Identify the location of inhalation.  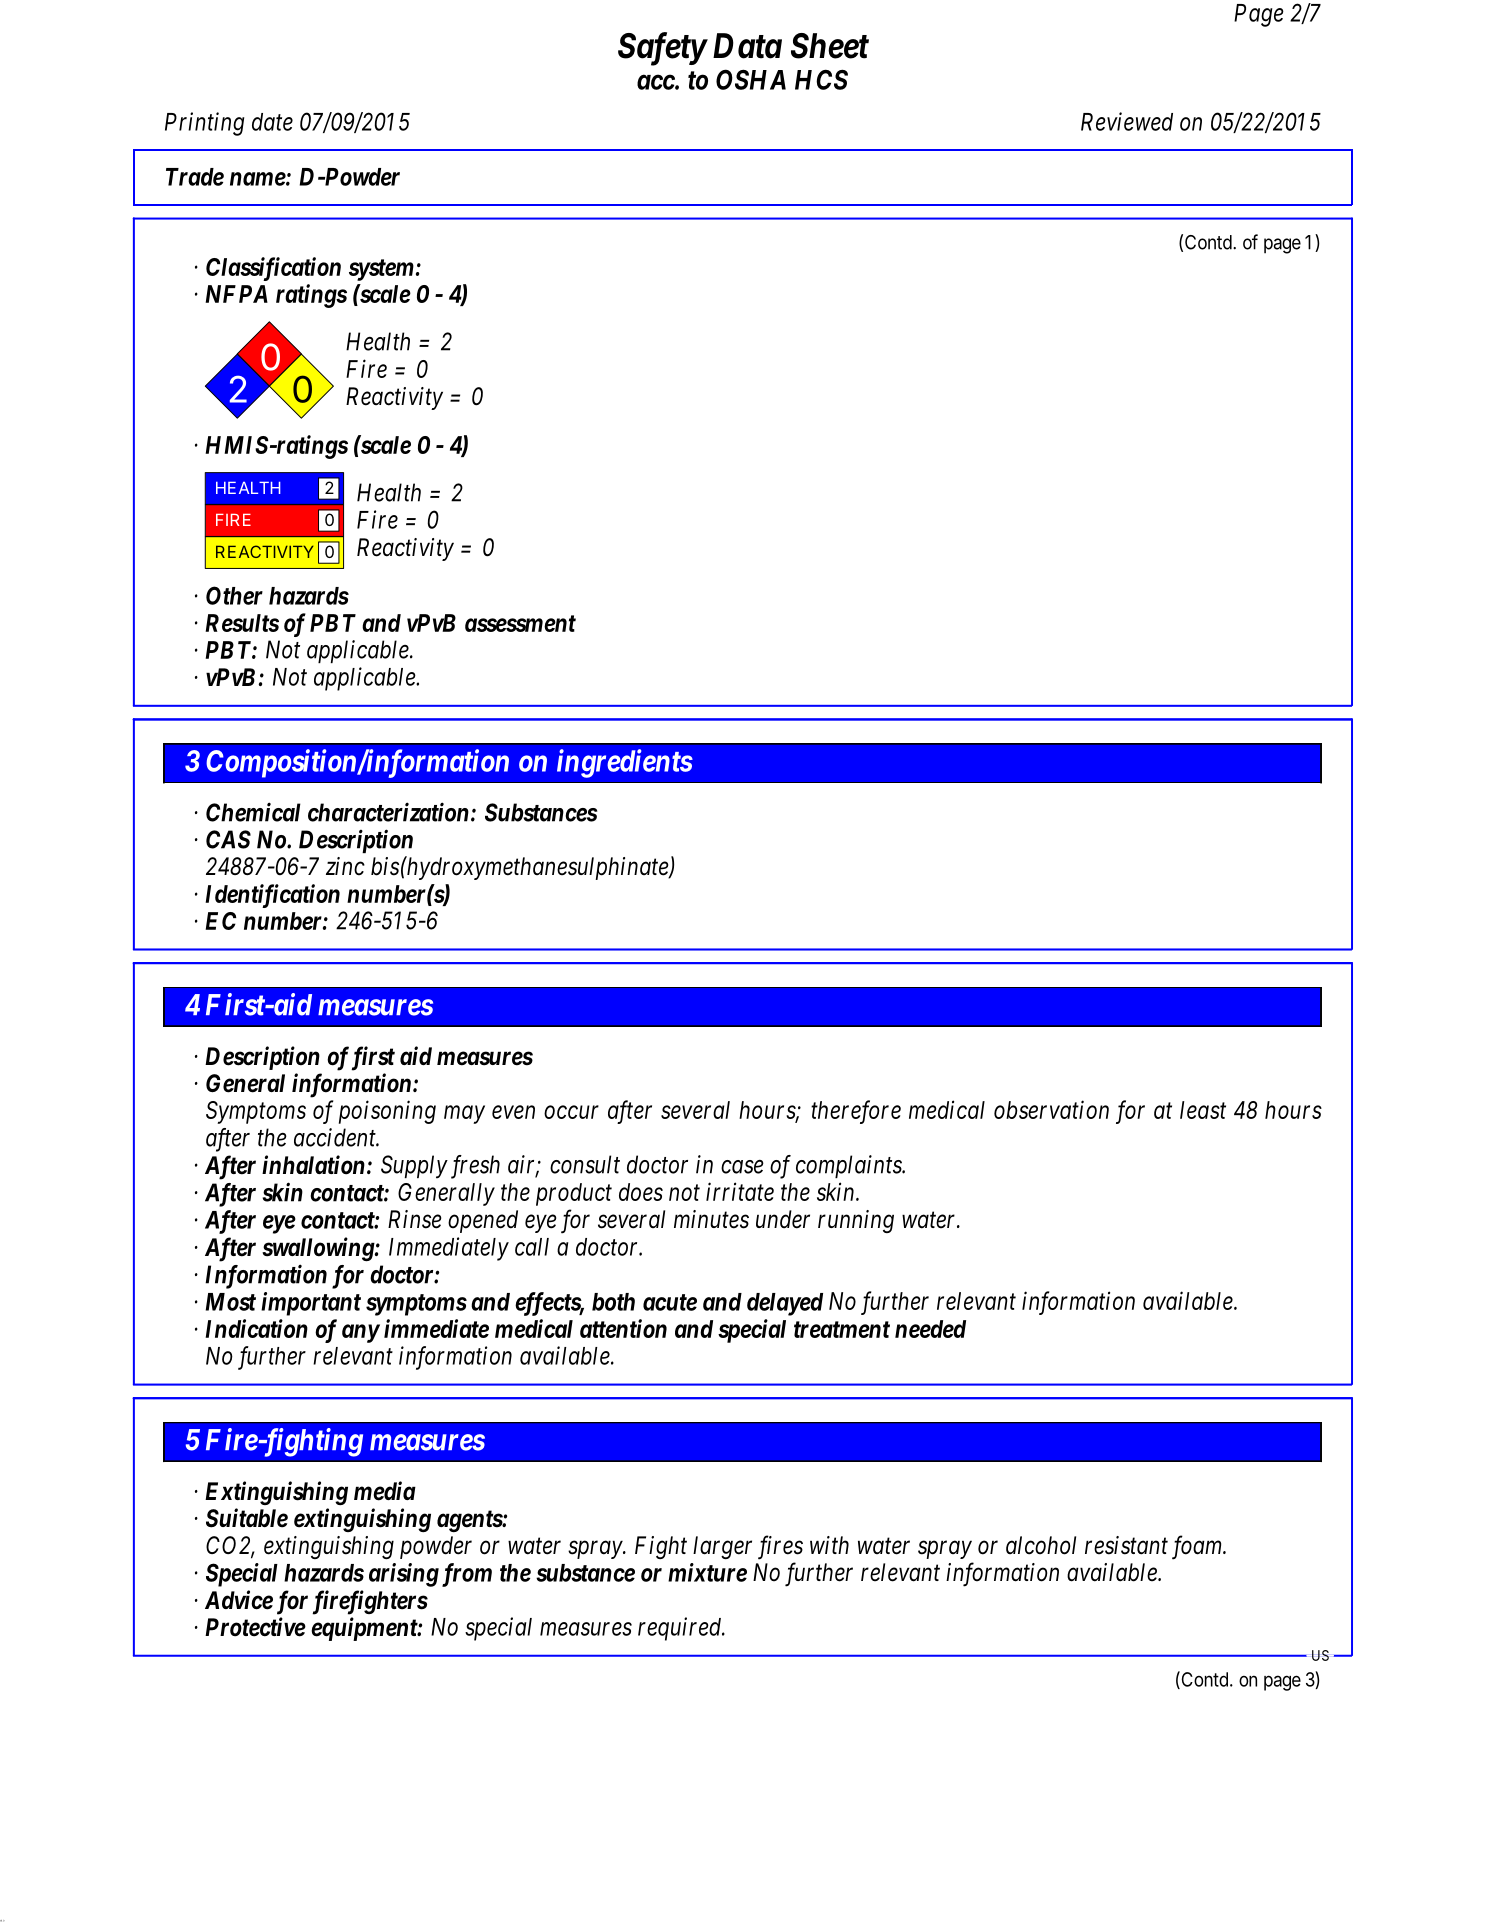
(313, 1165).
